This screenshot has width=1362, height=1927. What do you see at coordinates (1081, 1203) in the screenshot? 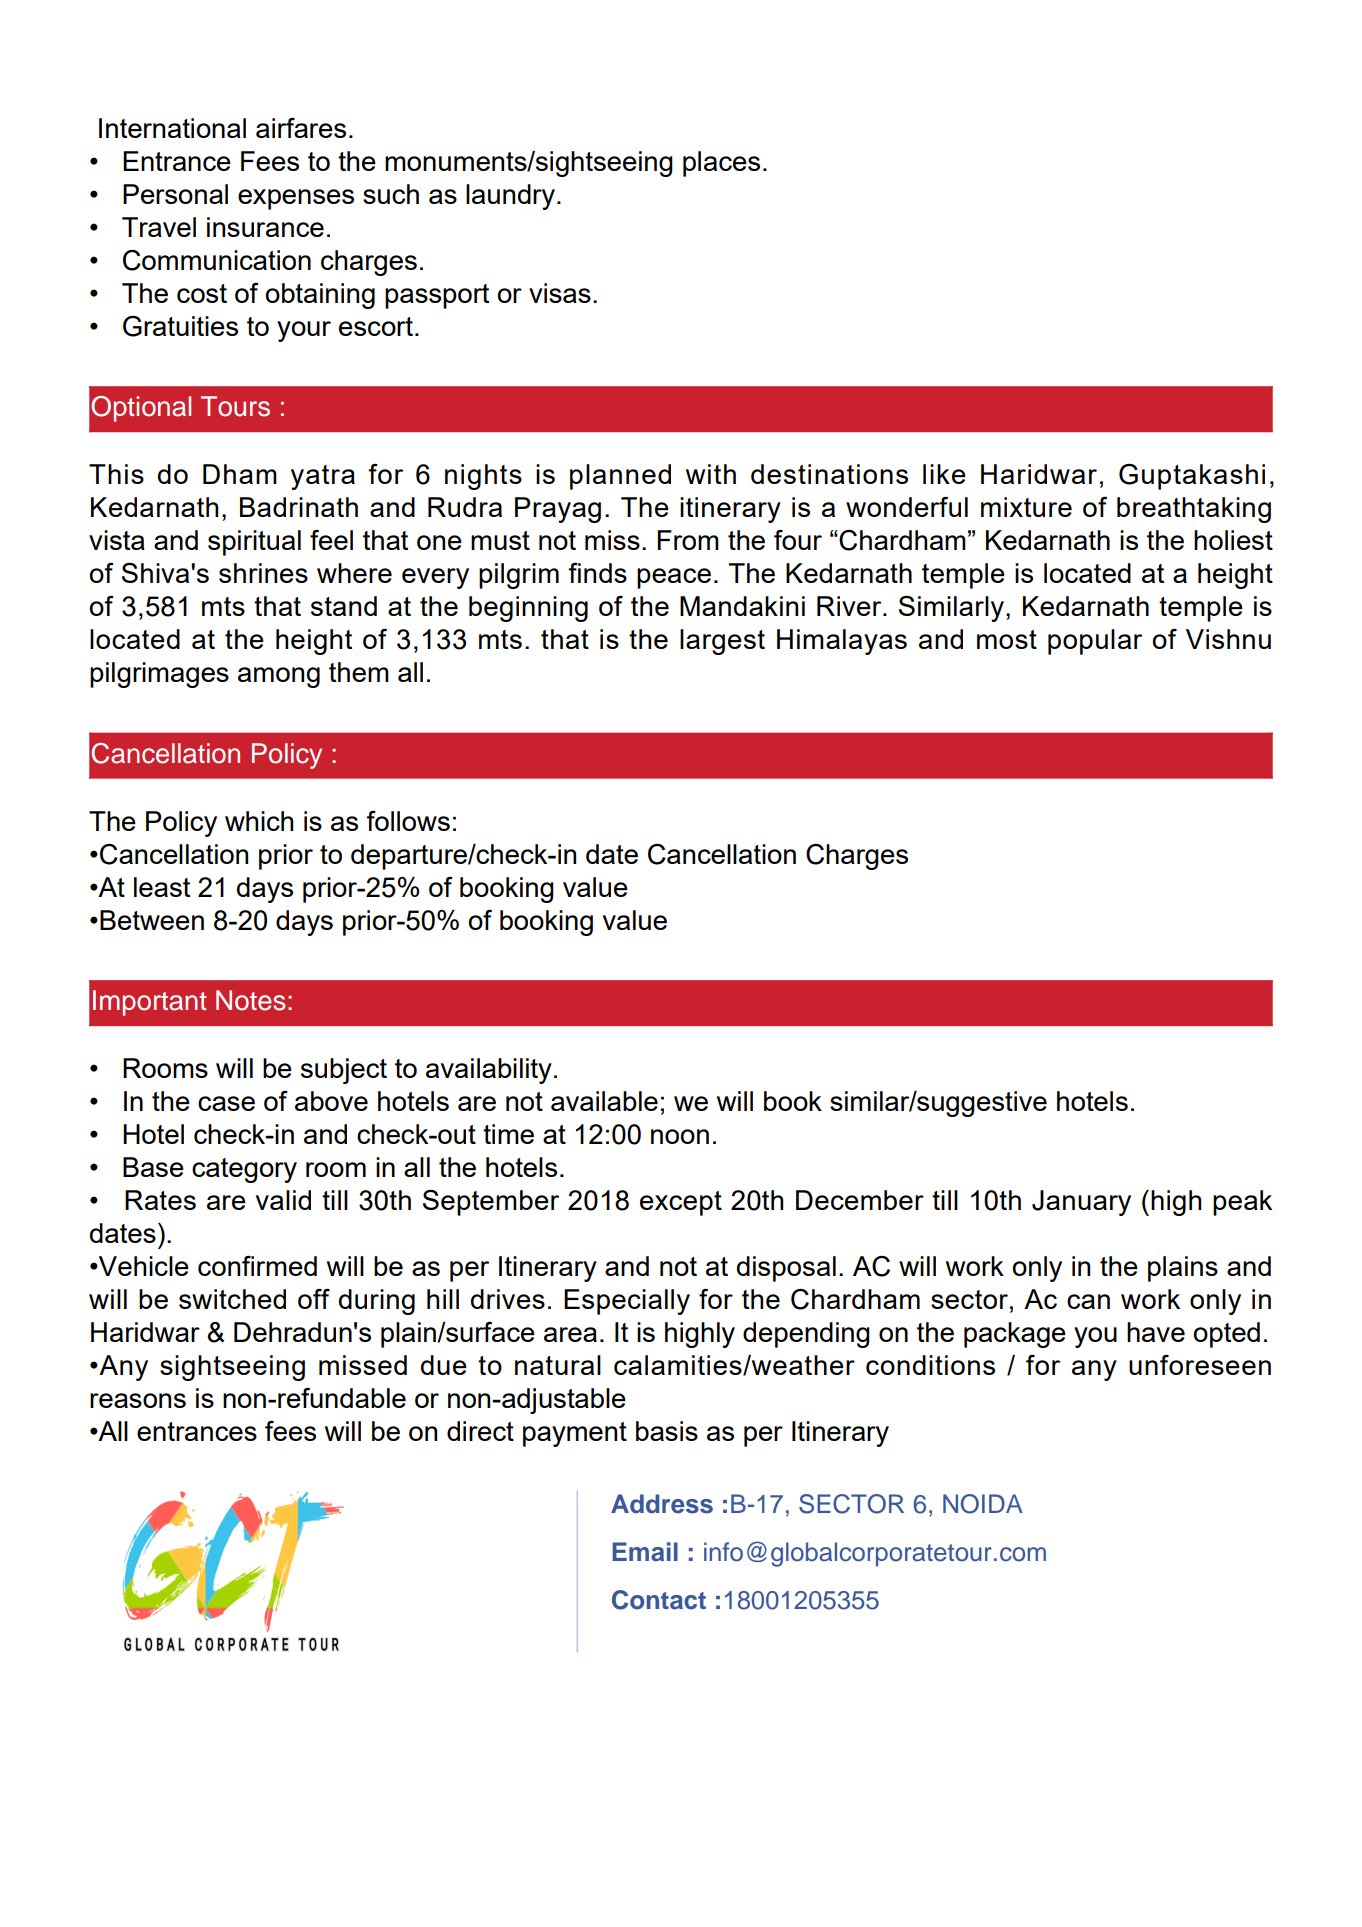
I see `January` at bounding box center [1081, 1203].
